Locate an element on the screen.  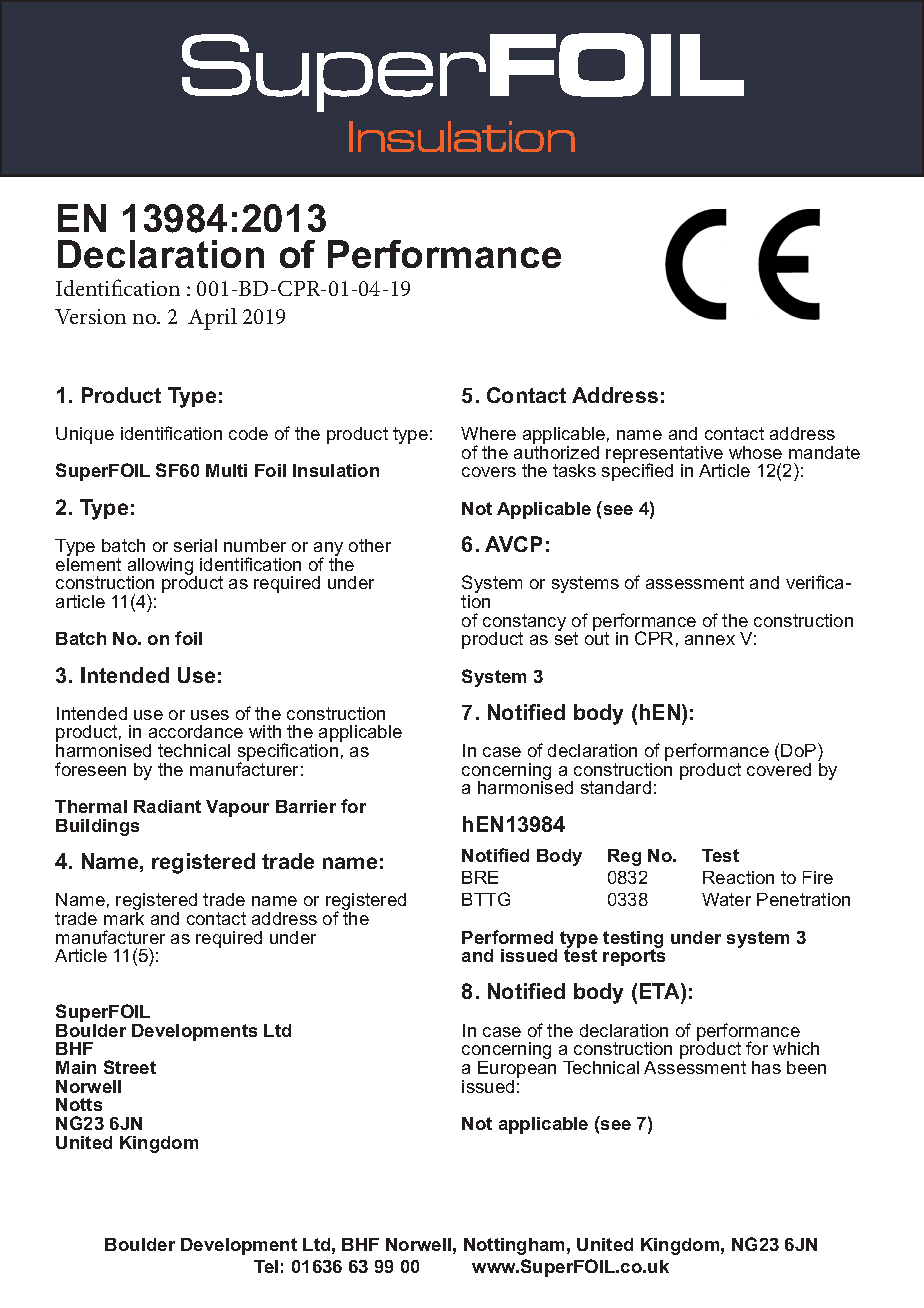
Tel is located at coordinates (266, 1266).
